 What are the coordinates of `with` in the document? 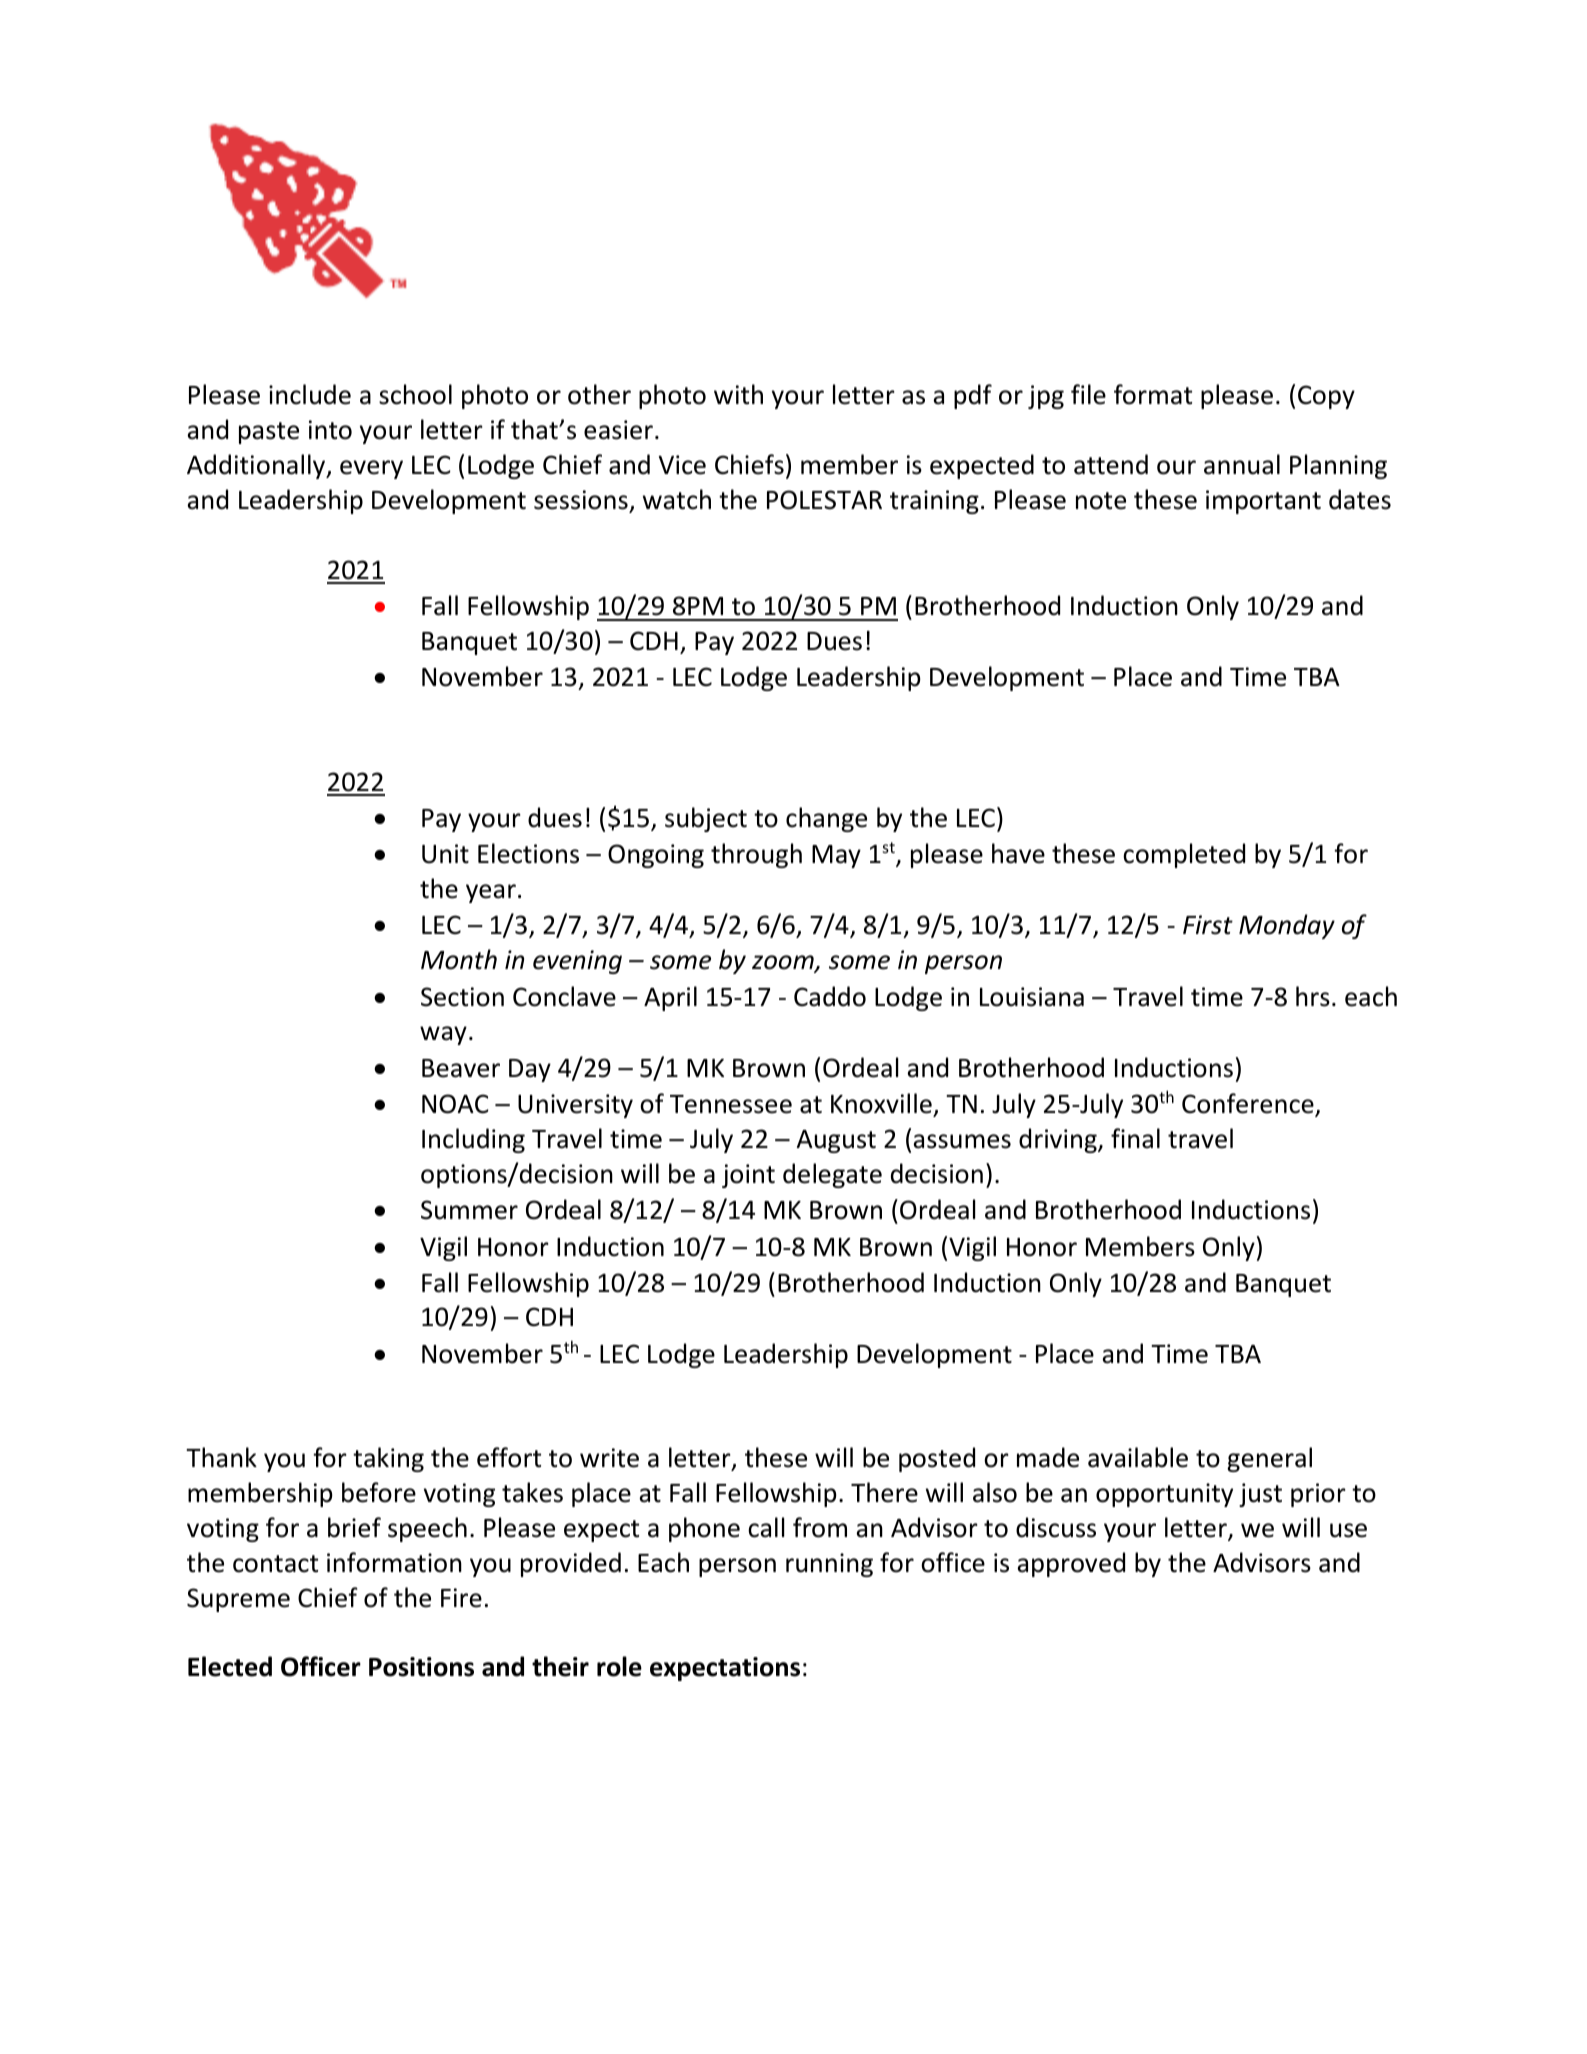 It's located at (738, 394).
